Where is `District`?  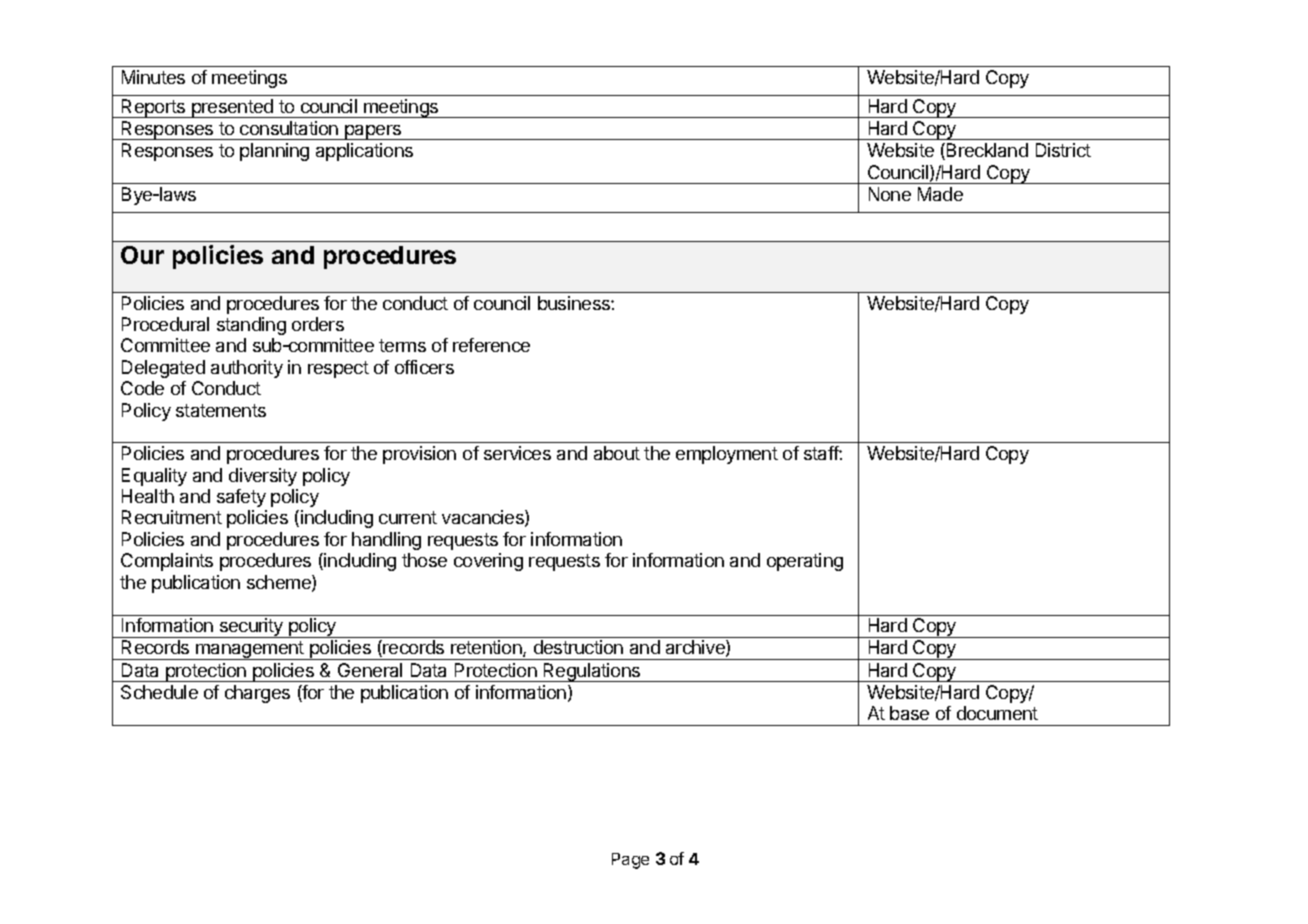
District is located at coordinates (1063, 150).
